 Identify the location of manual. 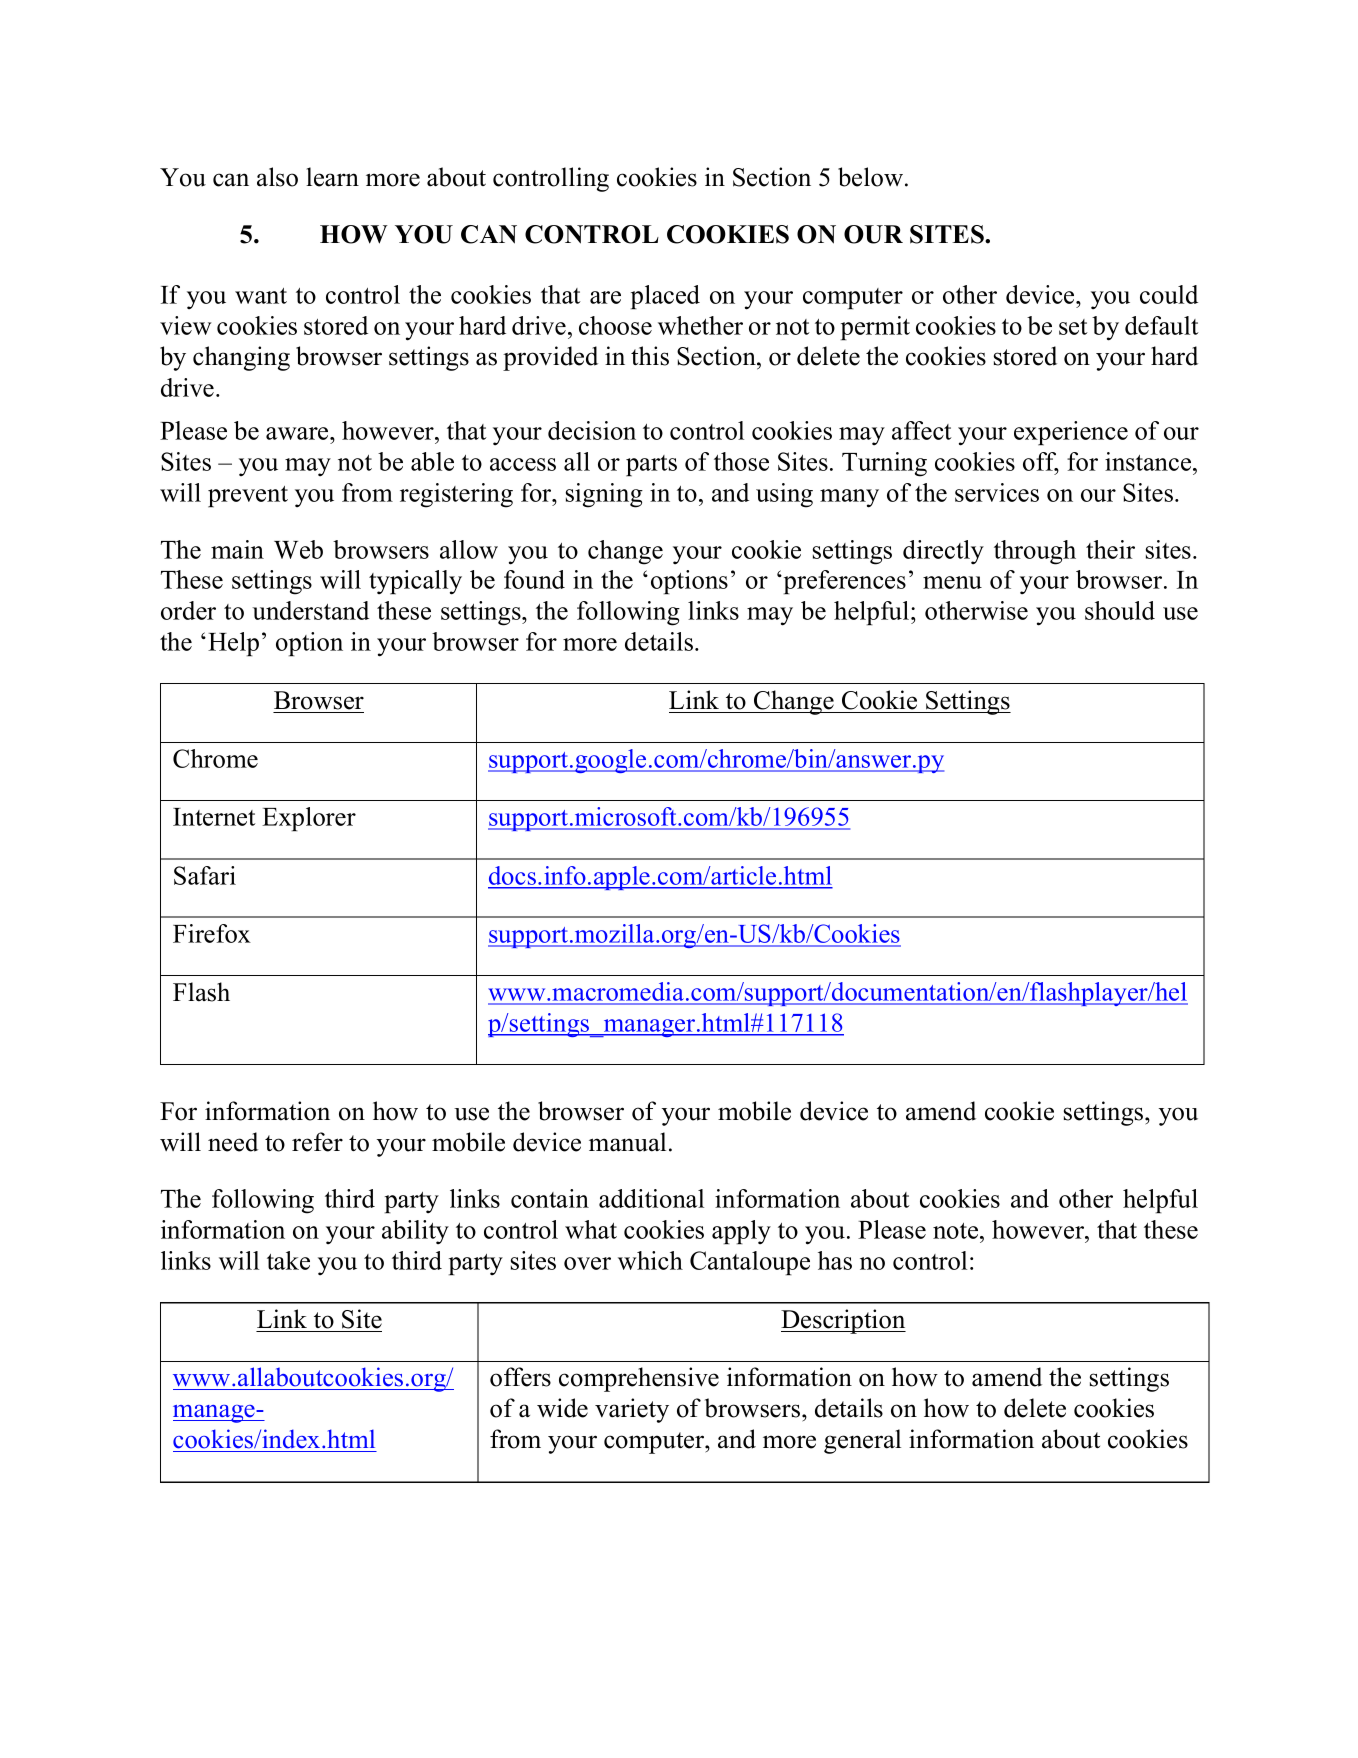
(627, 1142).
